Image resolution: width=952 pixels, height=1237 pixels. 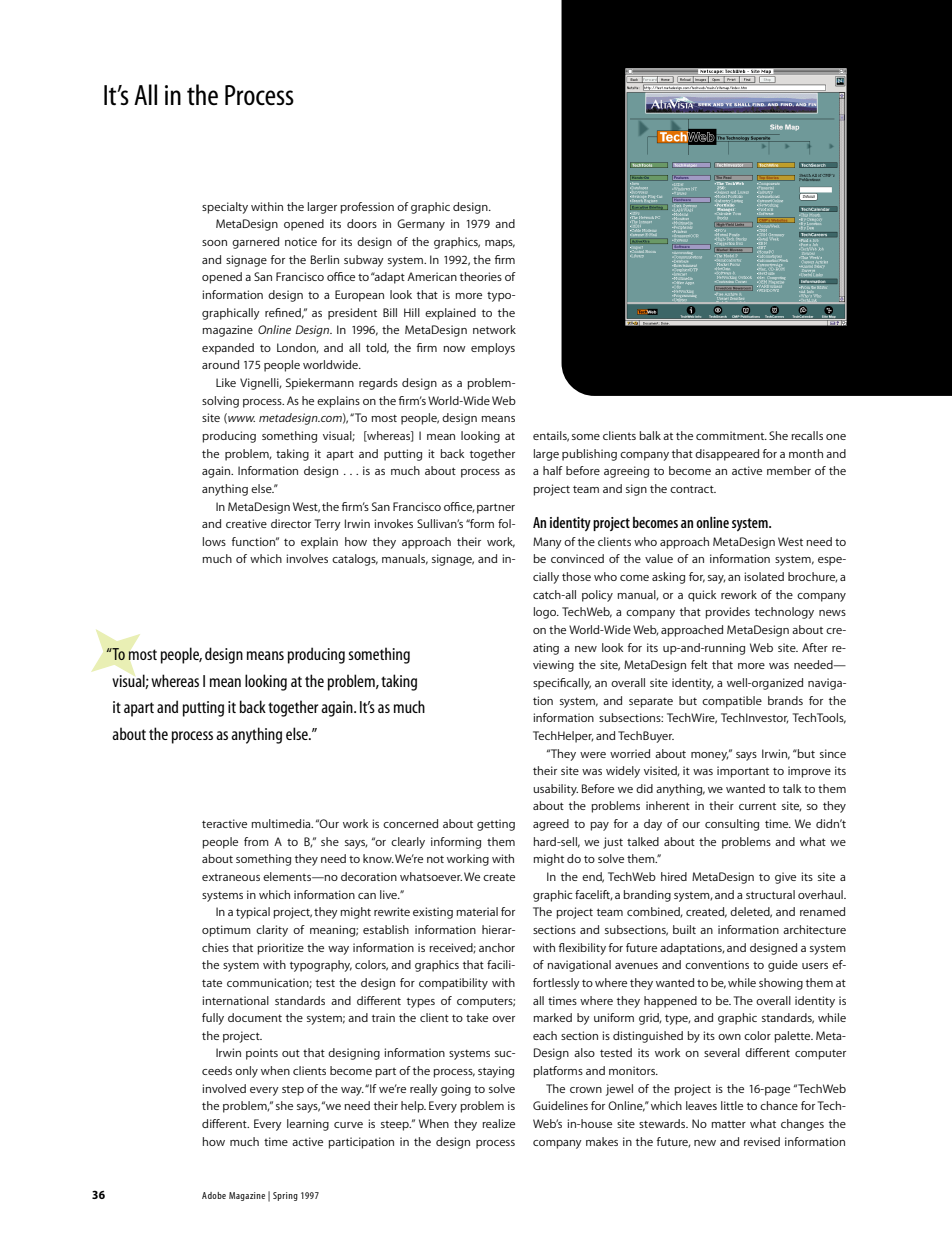 What do you see at coordinates (301, 241) in the screenshot?
I see `notice` at bounding box center [301, 241].
